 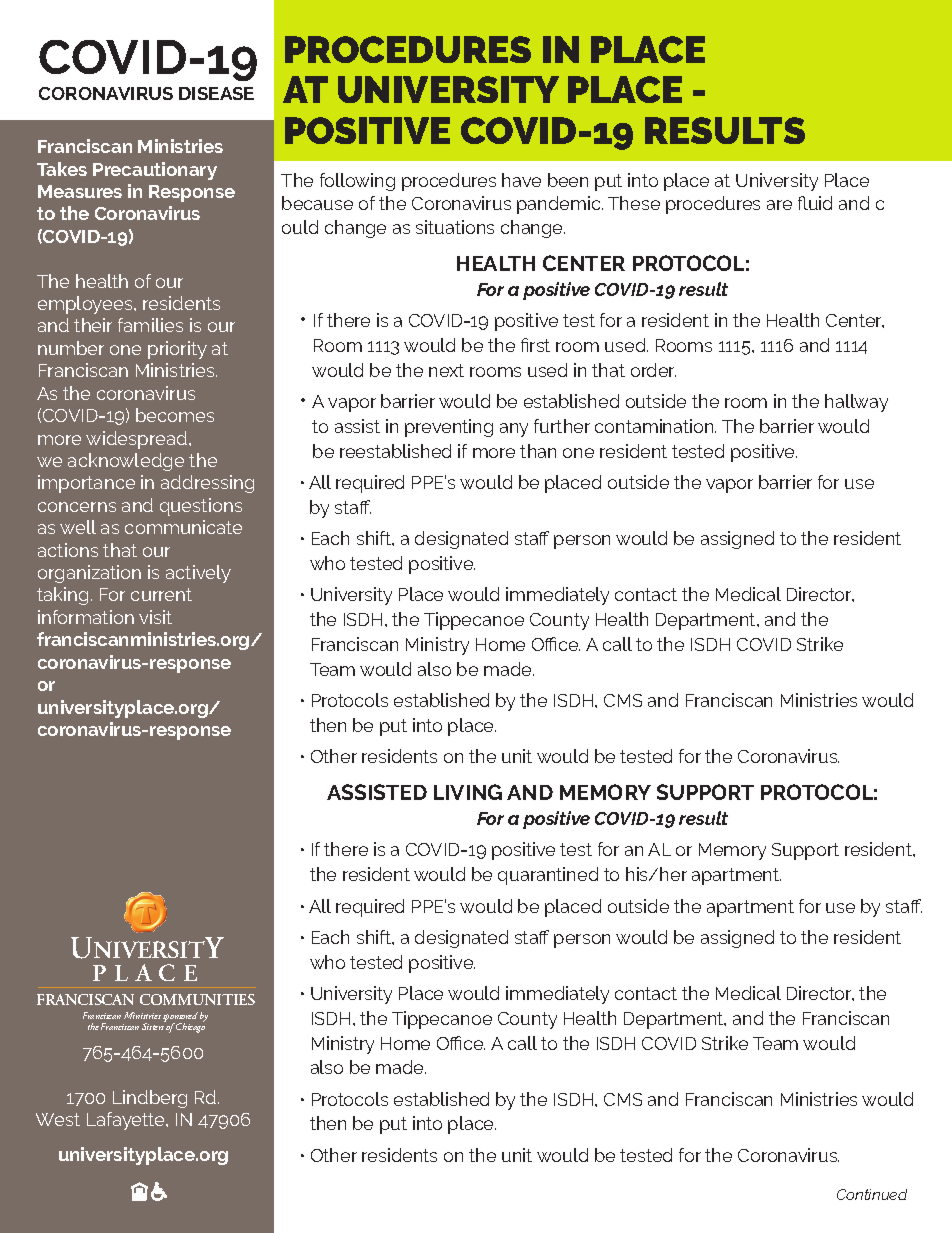 I want to click on are, so click(x=779, y=205).
